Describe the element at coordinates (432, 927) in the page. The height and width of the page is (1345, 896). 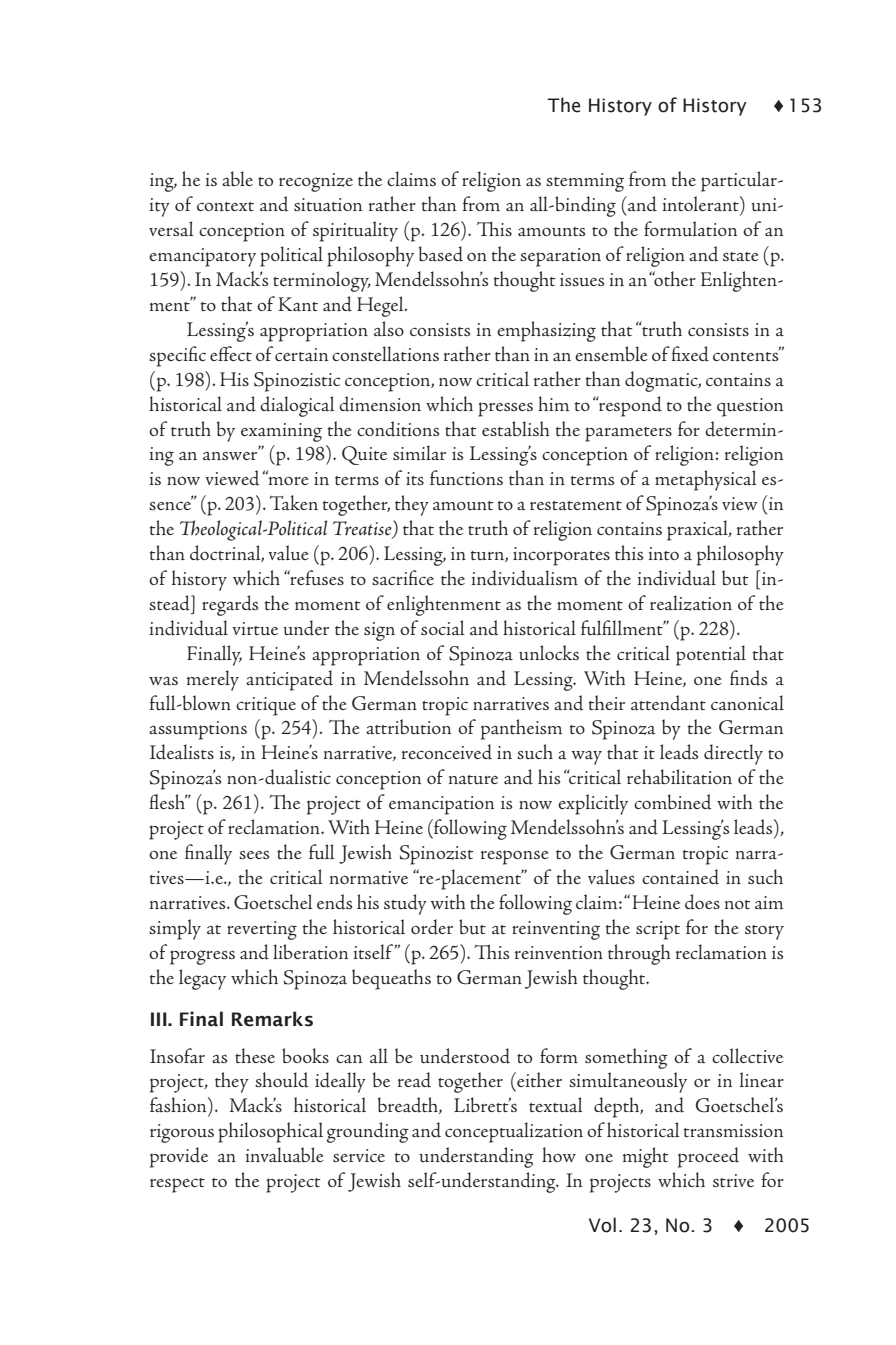
I see `order` at that location.
